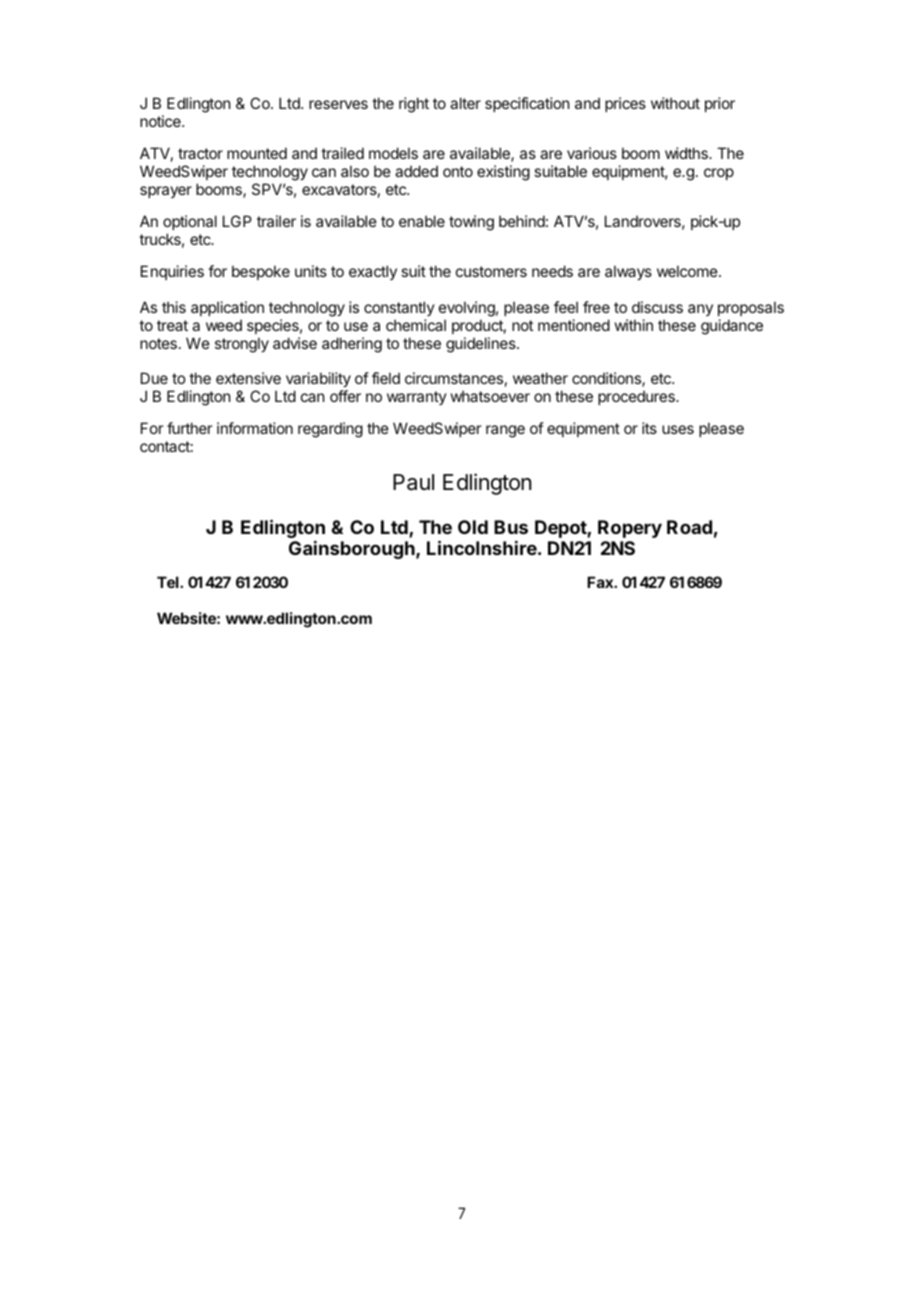 This screenshot has width=924, height=1308. I want to click on guidelines, so click(482, 345).
